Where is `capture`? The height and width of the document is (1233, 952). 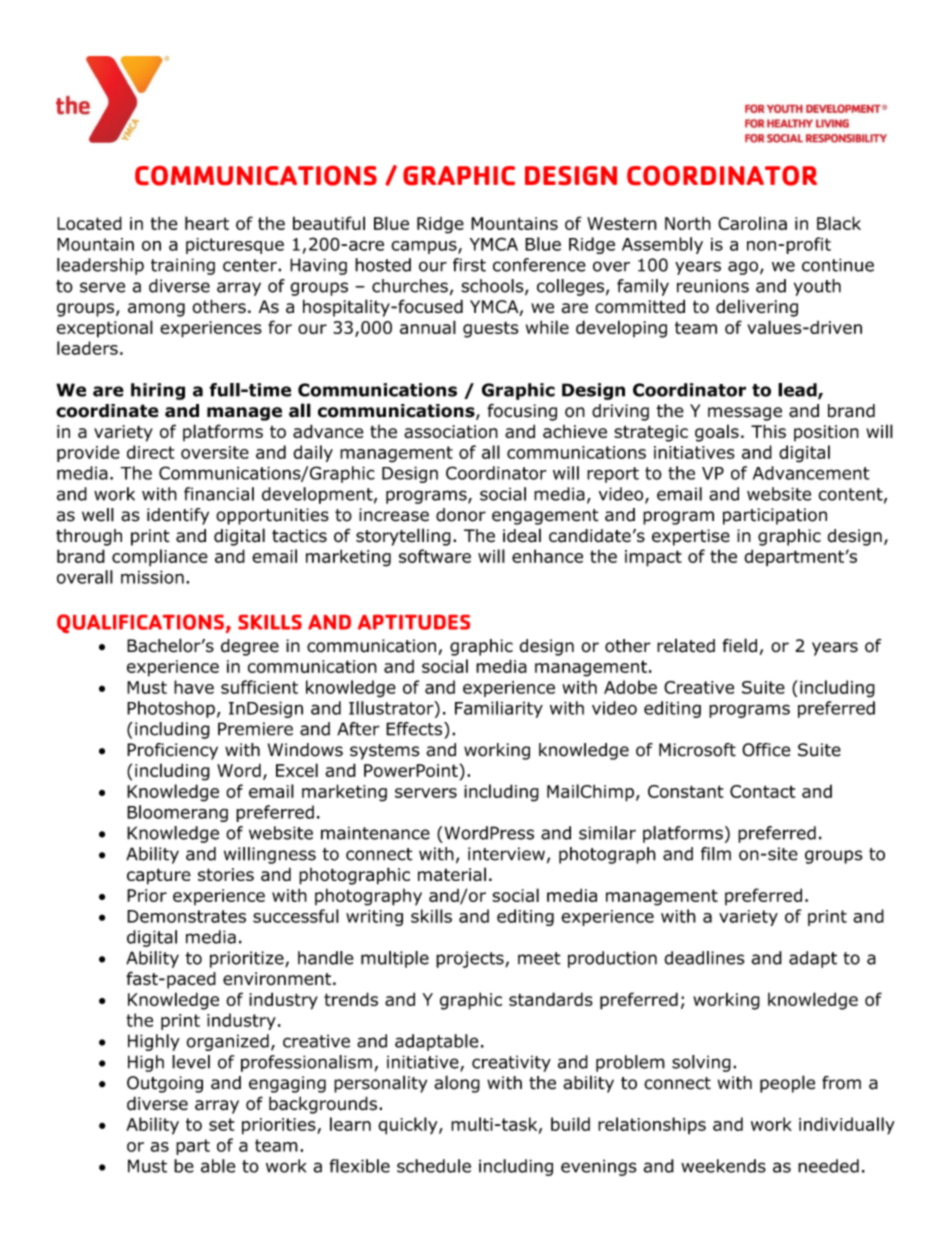 capture is located at coordinates (159, 876).
